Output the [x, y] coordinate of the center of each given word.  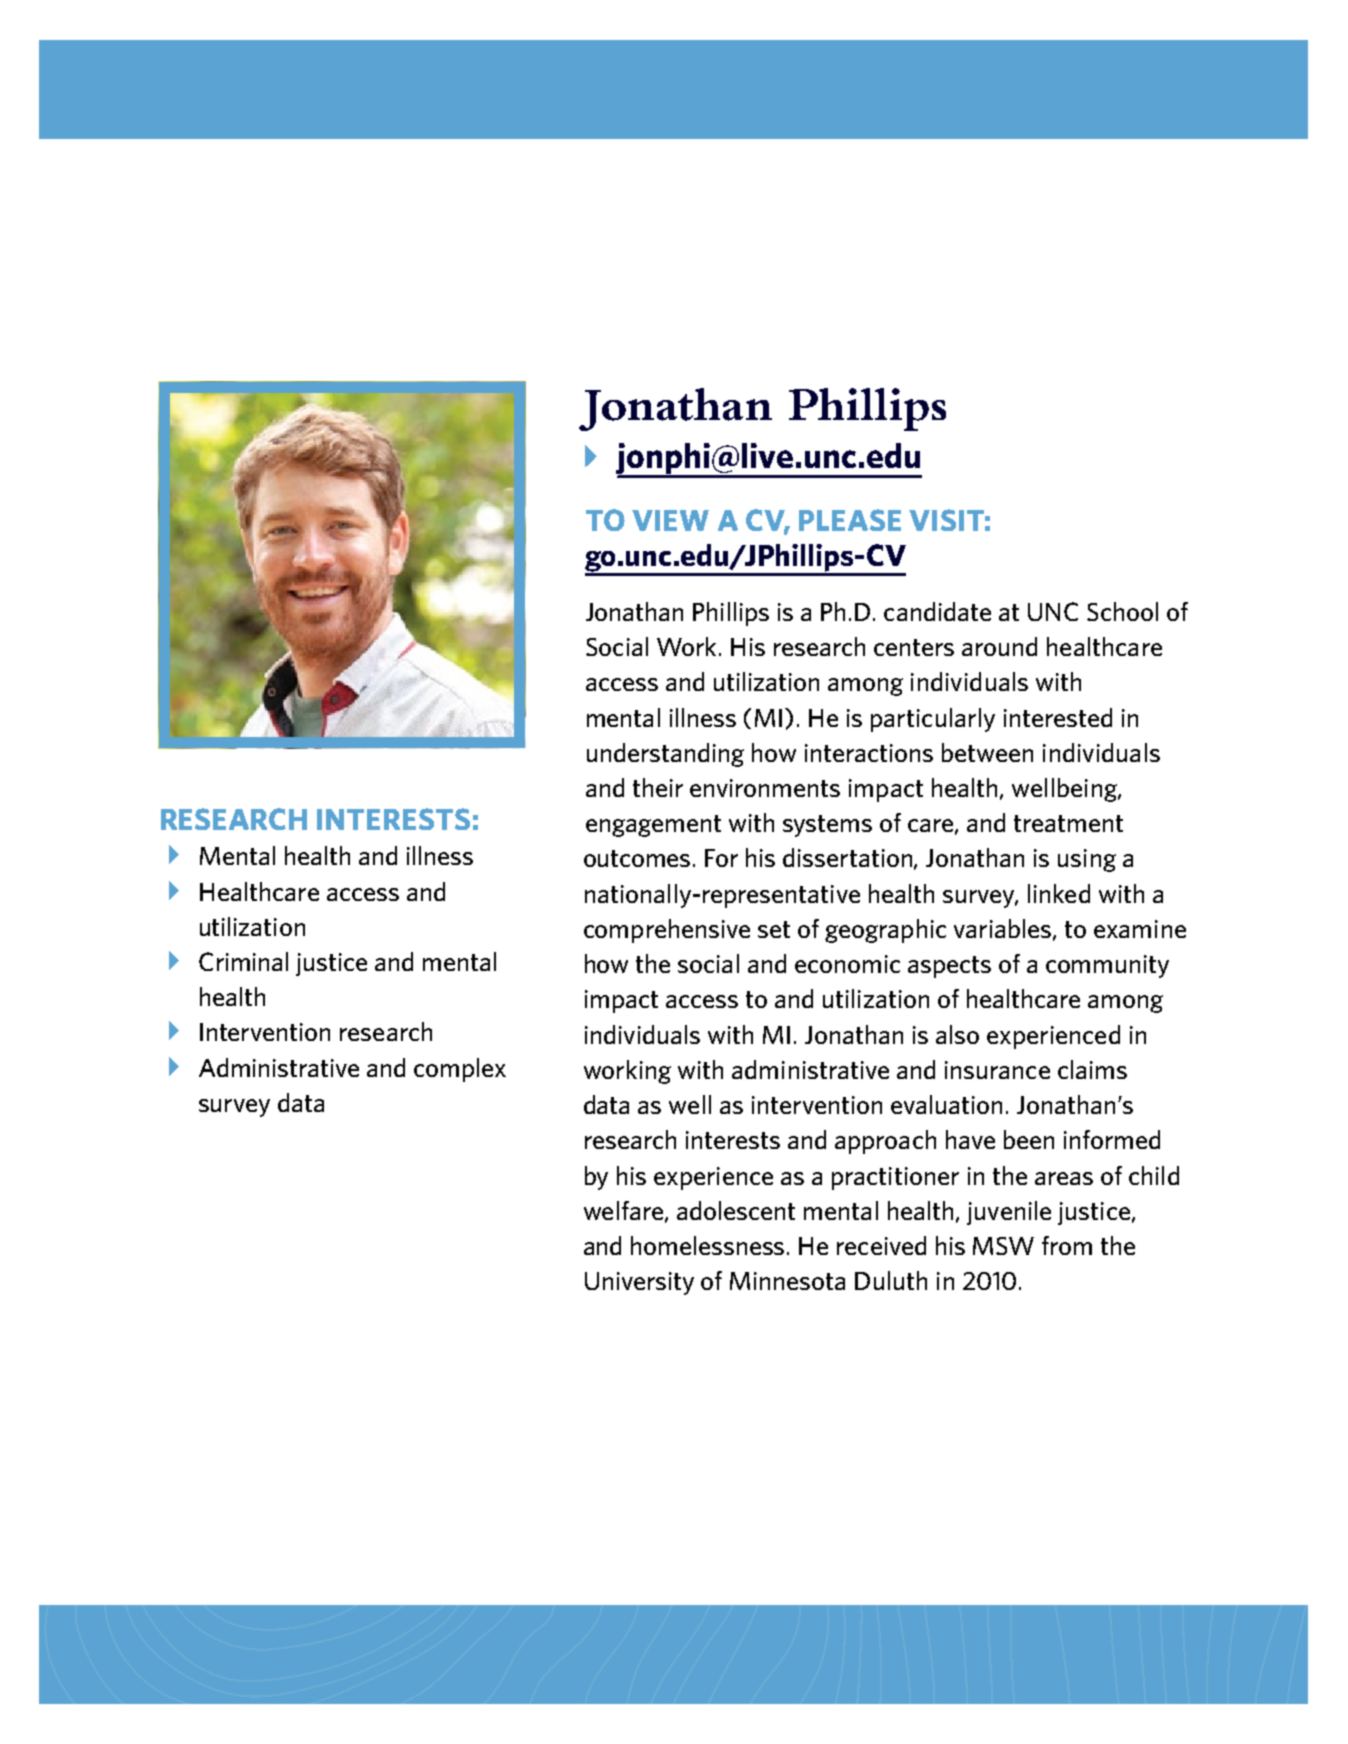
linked [1059, 893]
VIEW [670, 520]
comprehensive [667, 931]
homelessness [707, 1245]
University [639, 1283]
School [1122, 611]
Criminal [243, 961]
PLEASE [850, 520]
